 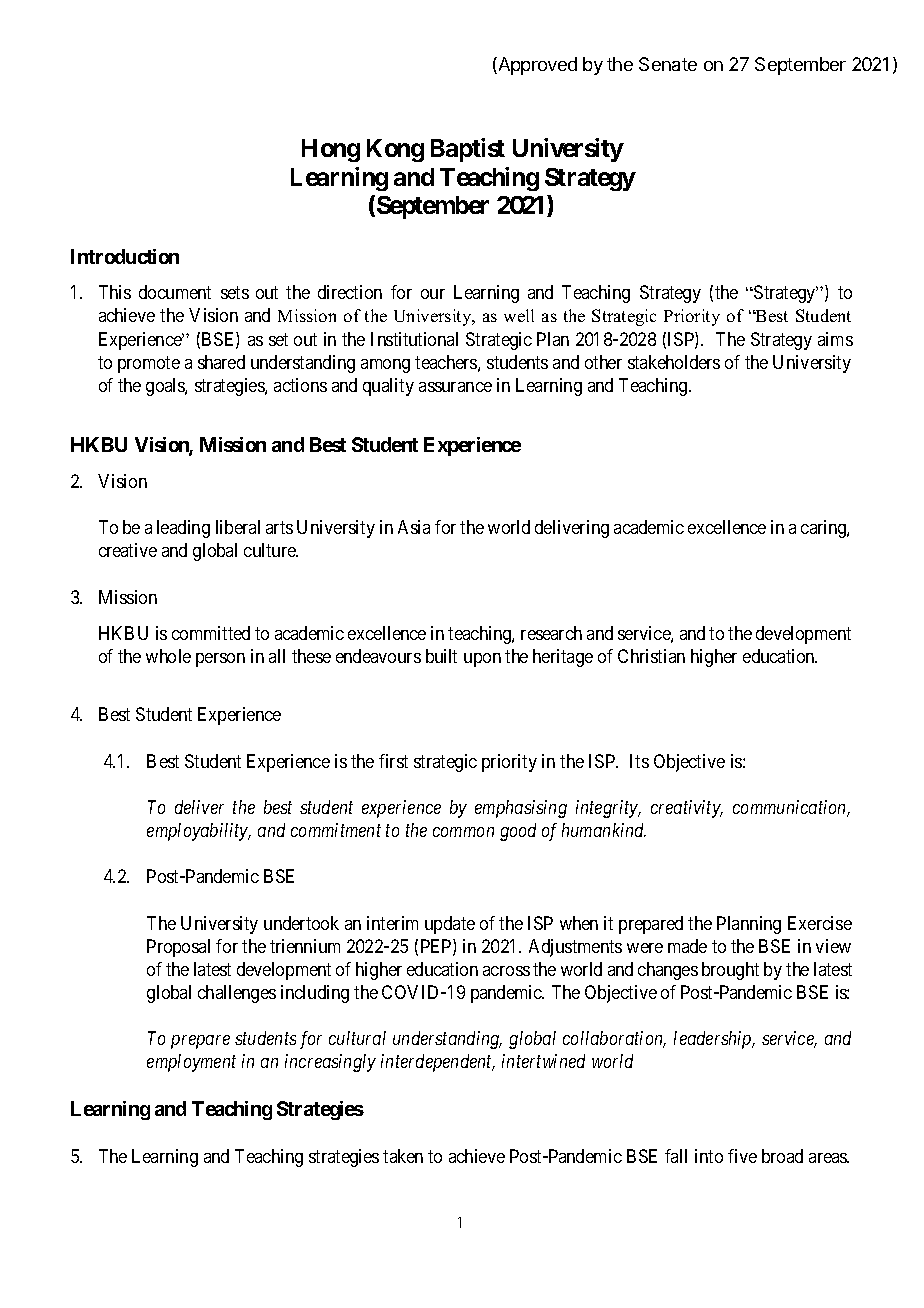 I want to click on employment, so click(x=191, y=1063).
